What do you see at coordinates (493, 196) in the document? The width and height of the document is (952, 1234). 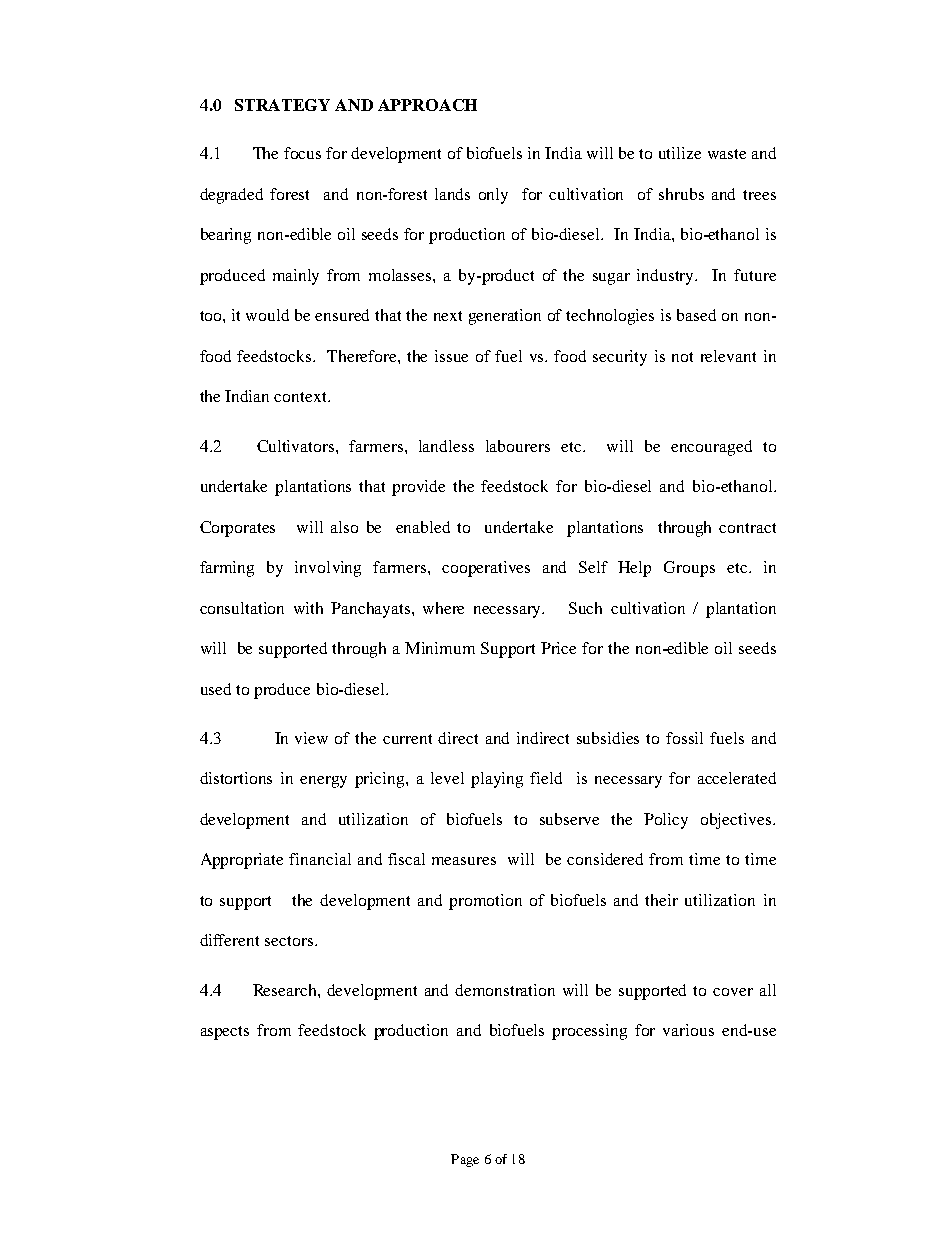 I see `only` at bounding box center [493, 196].
